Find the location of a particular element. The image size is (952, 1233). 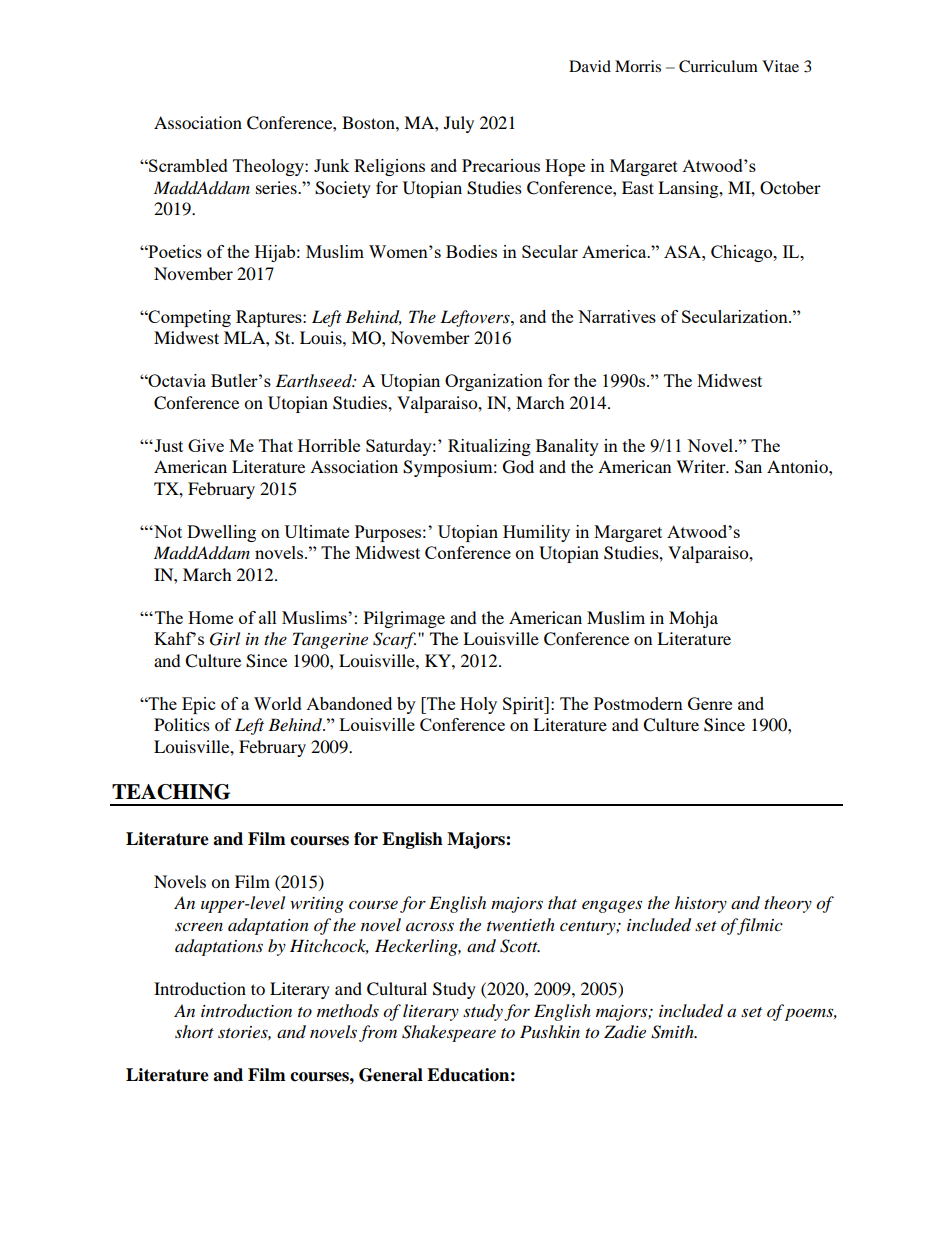

Chicago is located at coordinates (743, 253).
